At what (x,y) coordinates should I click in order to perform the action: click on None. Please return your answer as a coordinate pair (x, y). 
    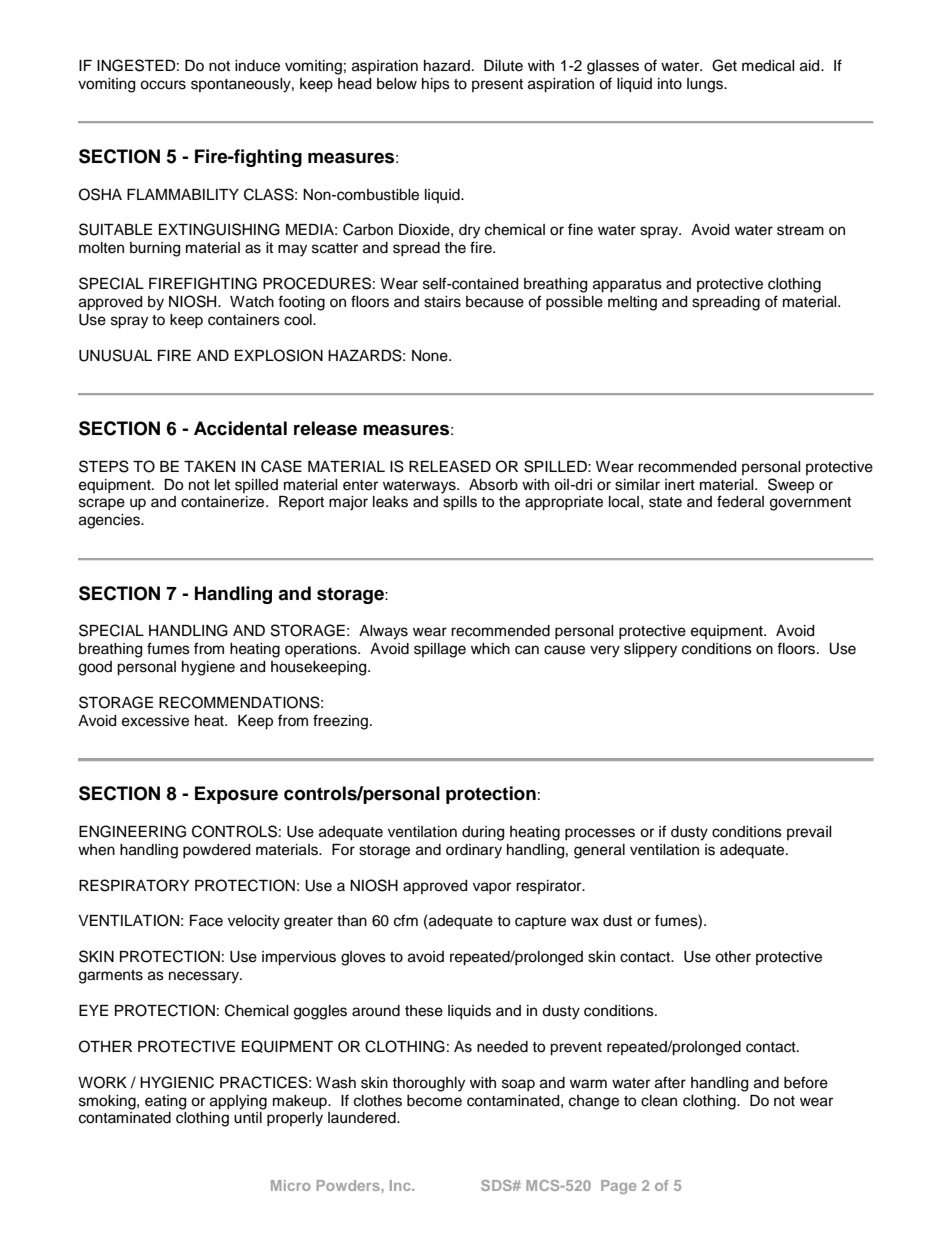
    Looking at the image, I should click on (431, 356).
